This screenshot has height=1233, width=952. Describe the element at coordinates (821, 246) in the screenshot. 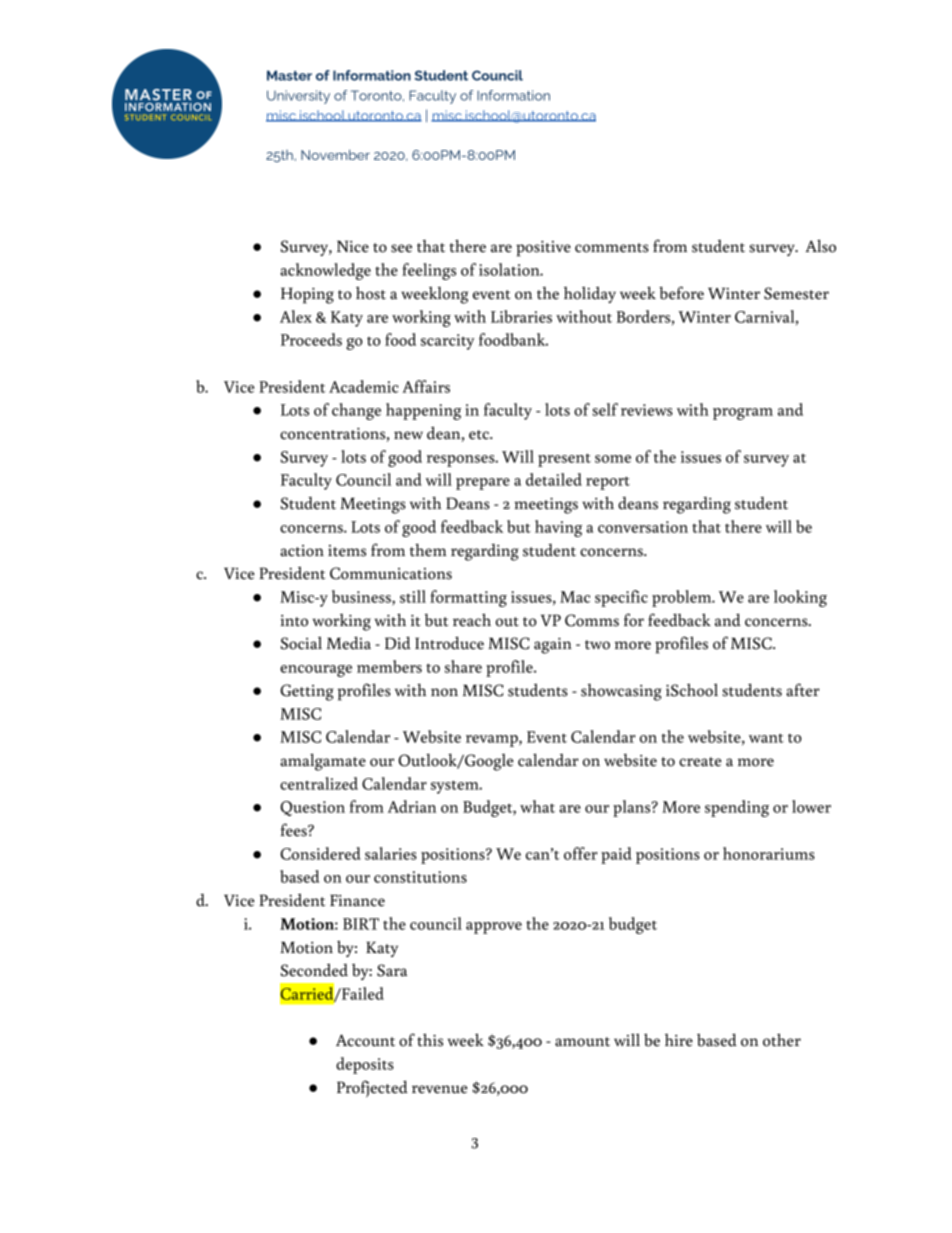

I see `Also` at that location.
